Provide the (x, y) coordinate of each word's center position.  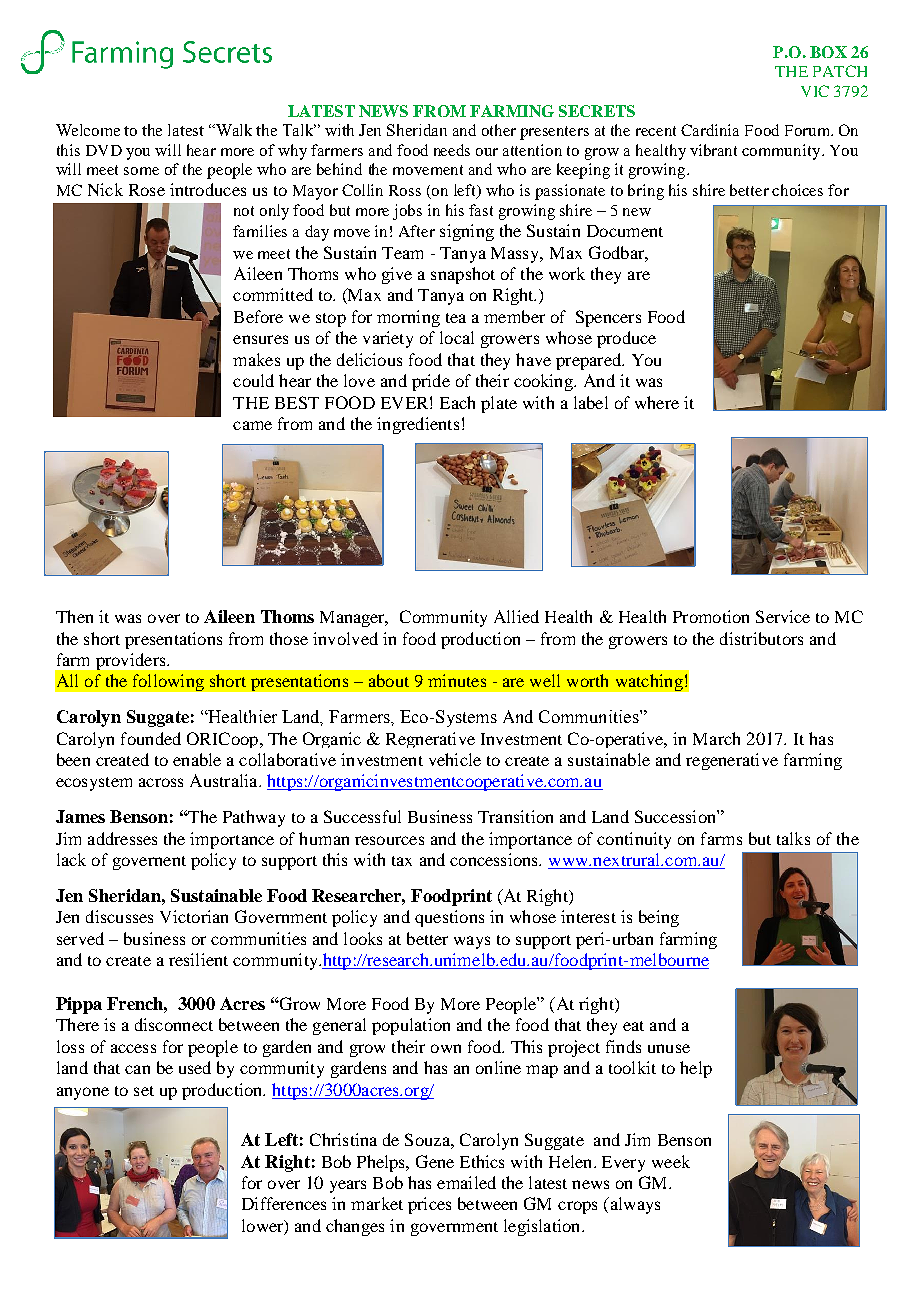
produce (626, 339)
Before (258, 316)
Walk (233, 130)
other (499, 130)
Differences (284, 1203)
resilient (198, 959)
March (716, 738)
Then (74, 616)
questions (449, 918)
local (457, 337)
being (659, 918)
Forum (808, 130)
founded (151, 738)
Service (783, 616)
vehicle (455, 759)
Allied (516, 616)
